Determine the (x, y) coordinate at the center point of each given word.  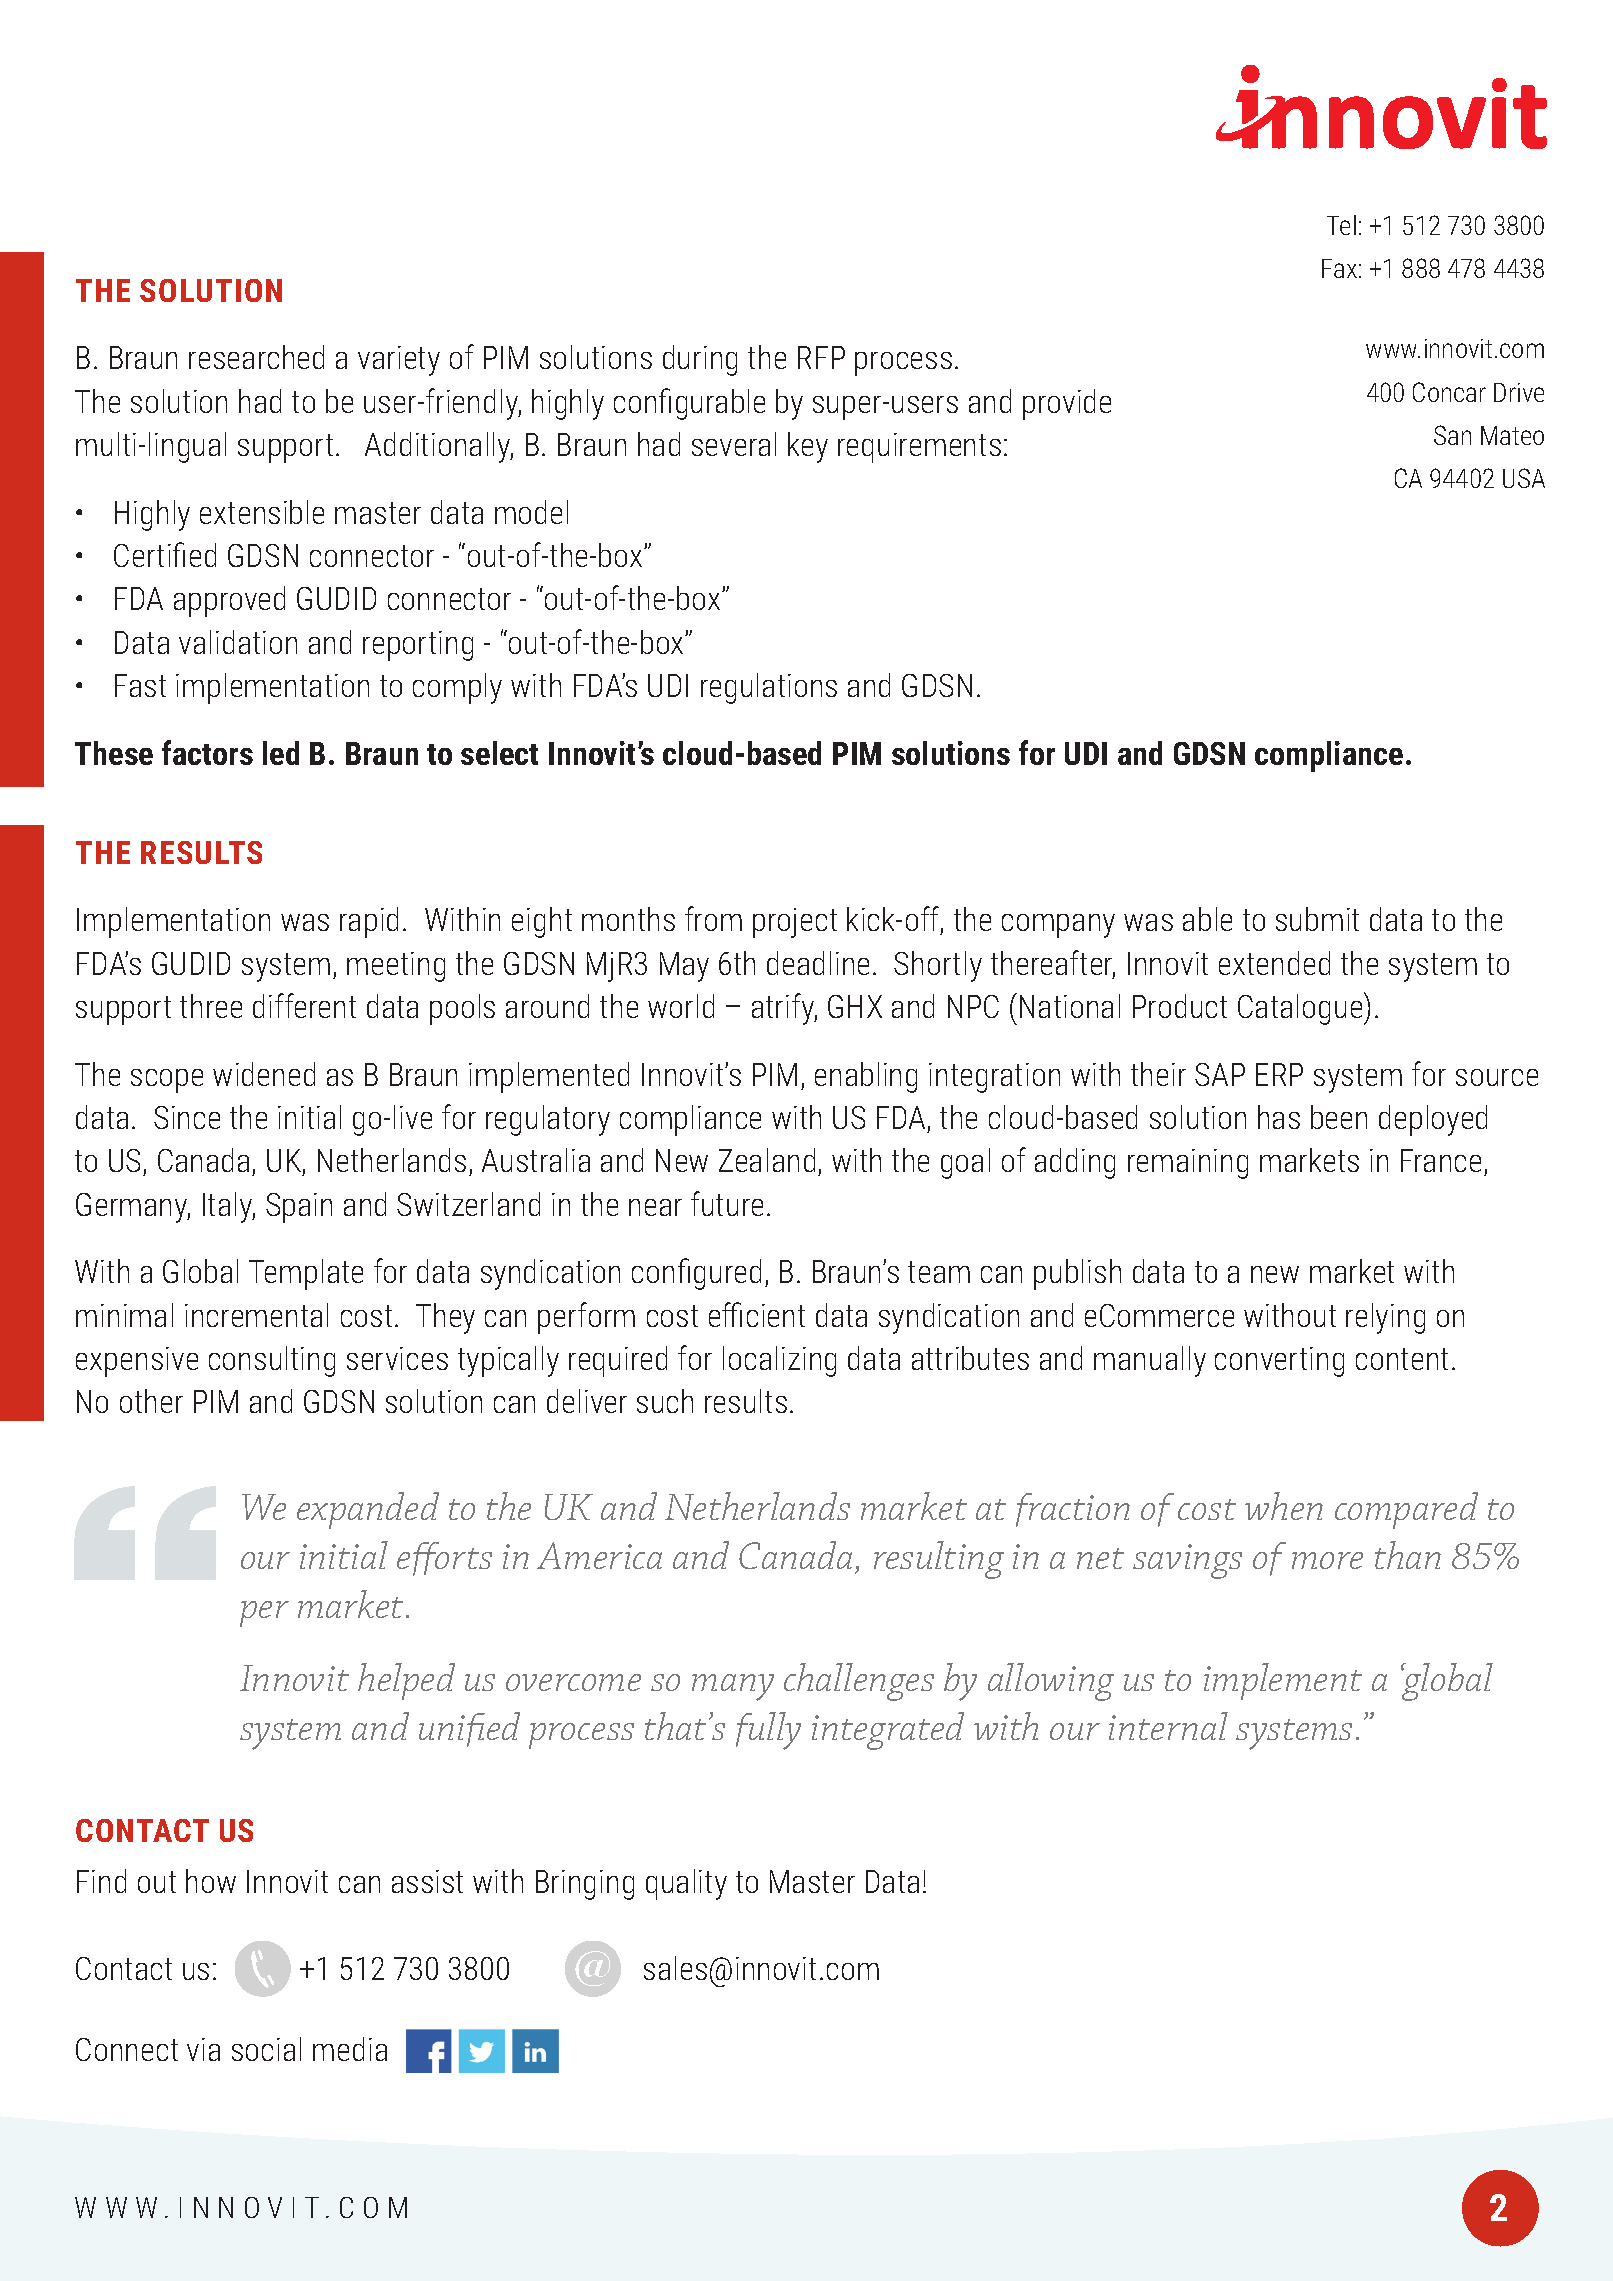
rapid (369, 922)
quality (686, 1884)
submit (1317, 919)
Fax (1339, 268)
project (795, 923)
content (1402, 1359)
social (266, 2049)
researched (256, 357)
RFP (821, 357)
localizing (779, 1361)
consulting (272, 1361)
